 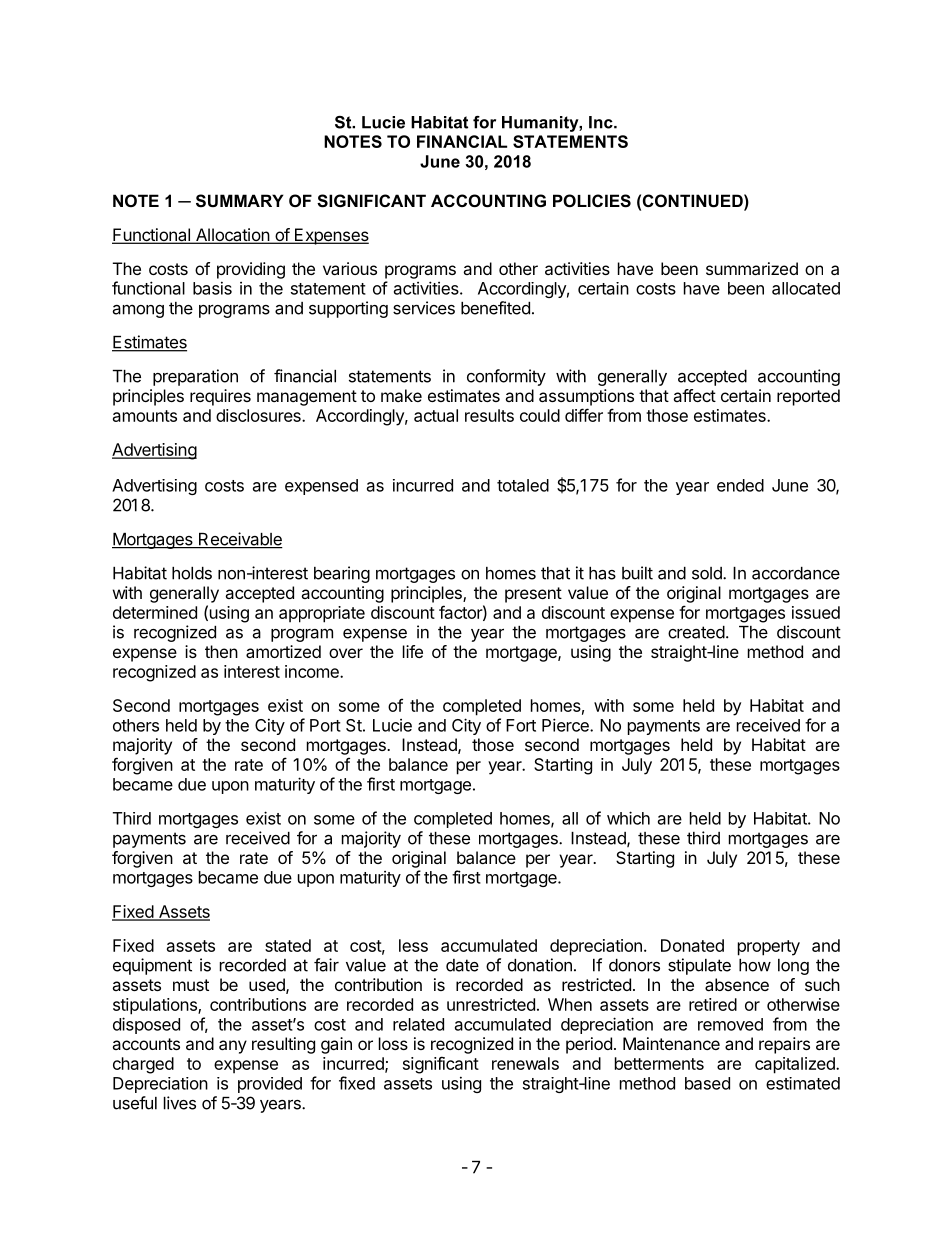 I want to click on any, so click(x=233, y=1047).
